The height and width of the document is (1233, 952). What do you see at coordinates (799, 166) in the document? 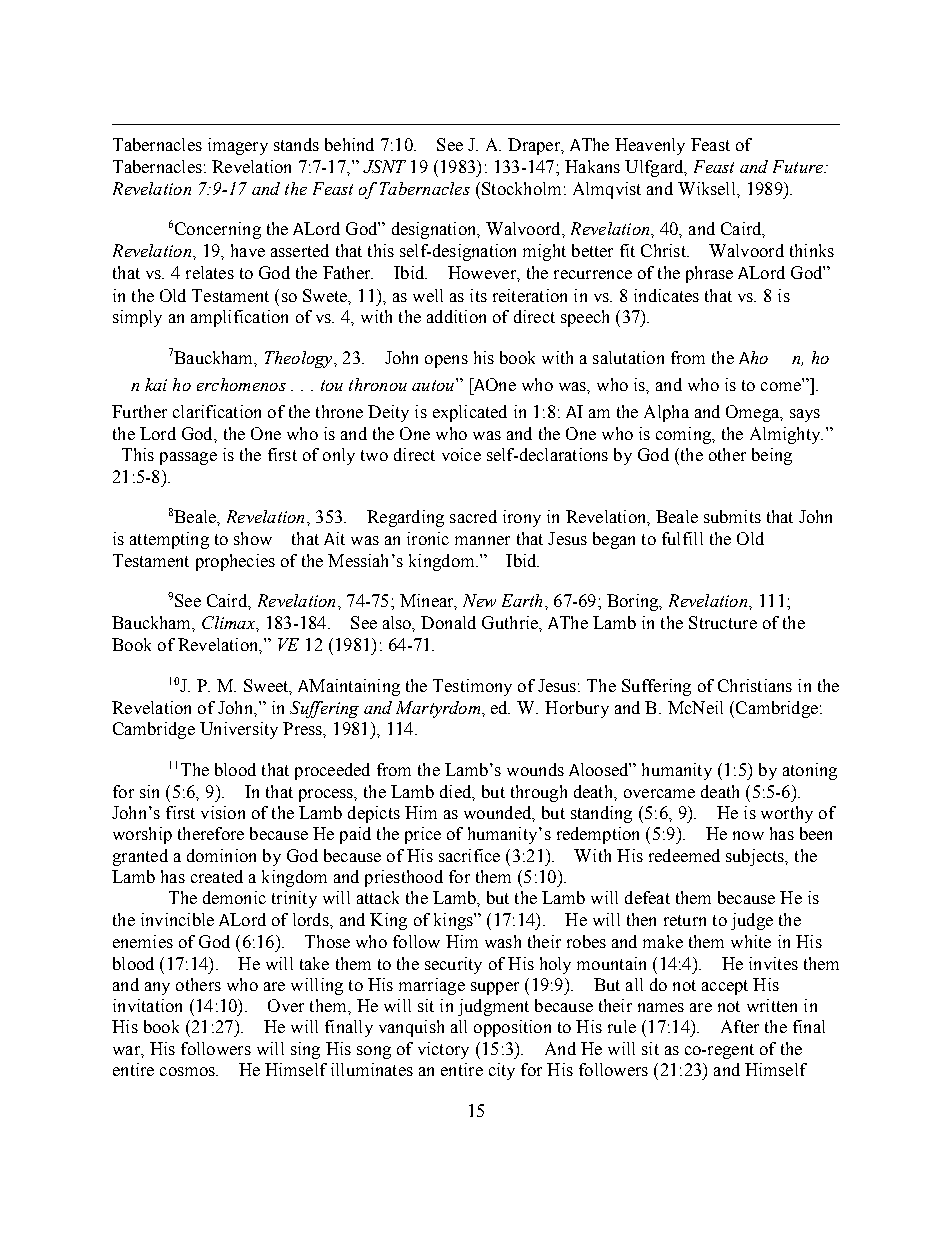
I see `Future` at bounding box center [799, 166].
